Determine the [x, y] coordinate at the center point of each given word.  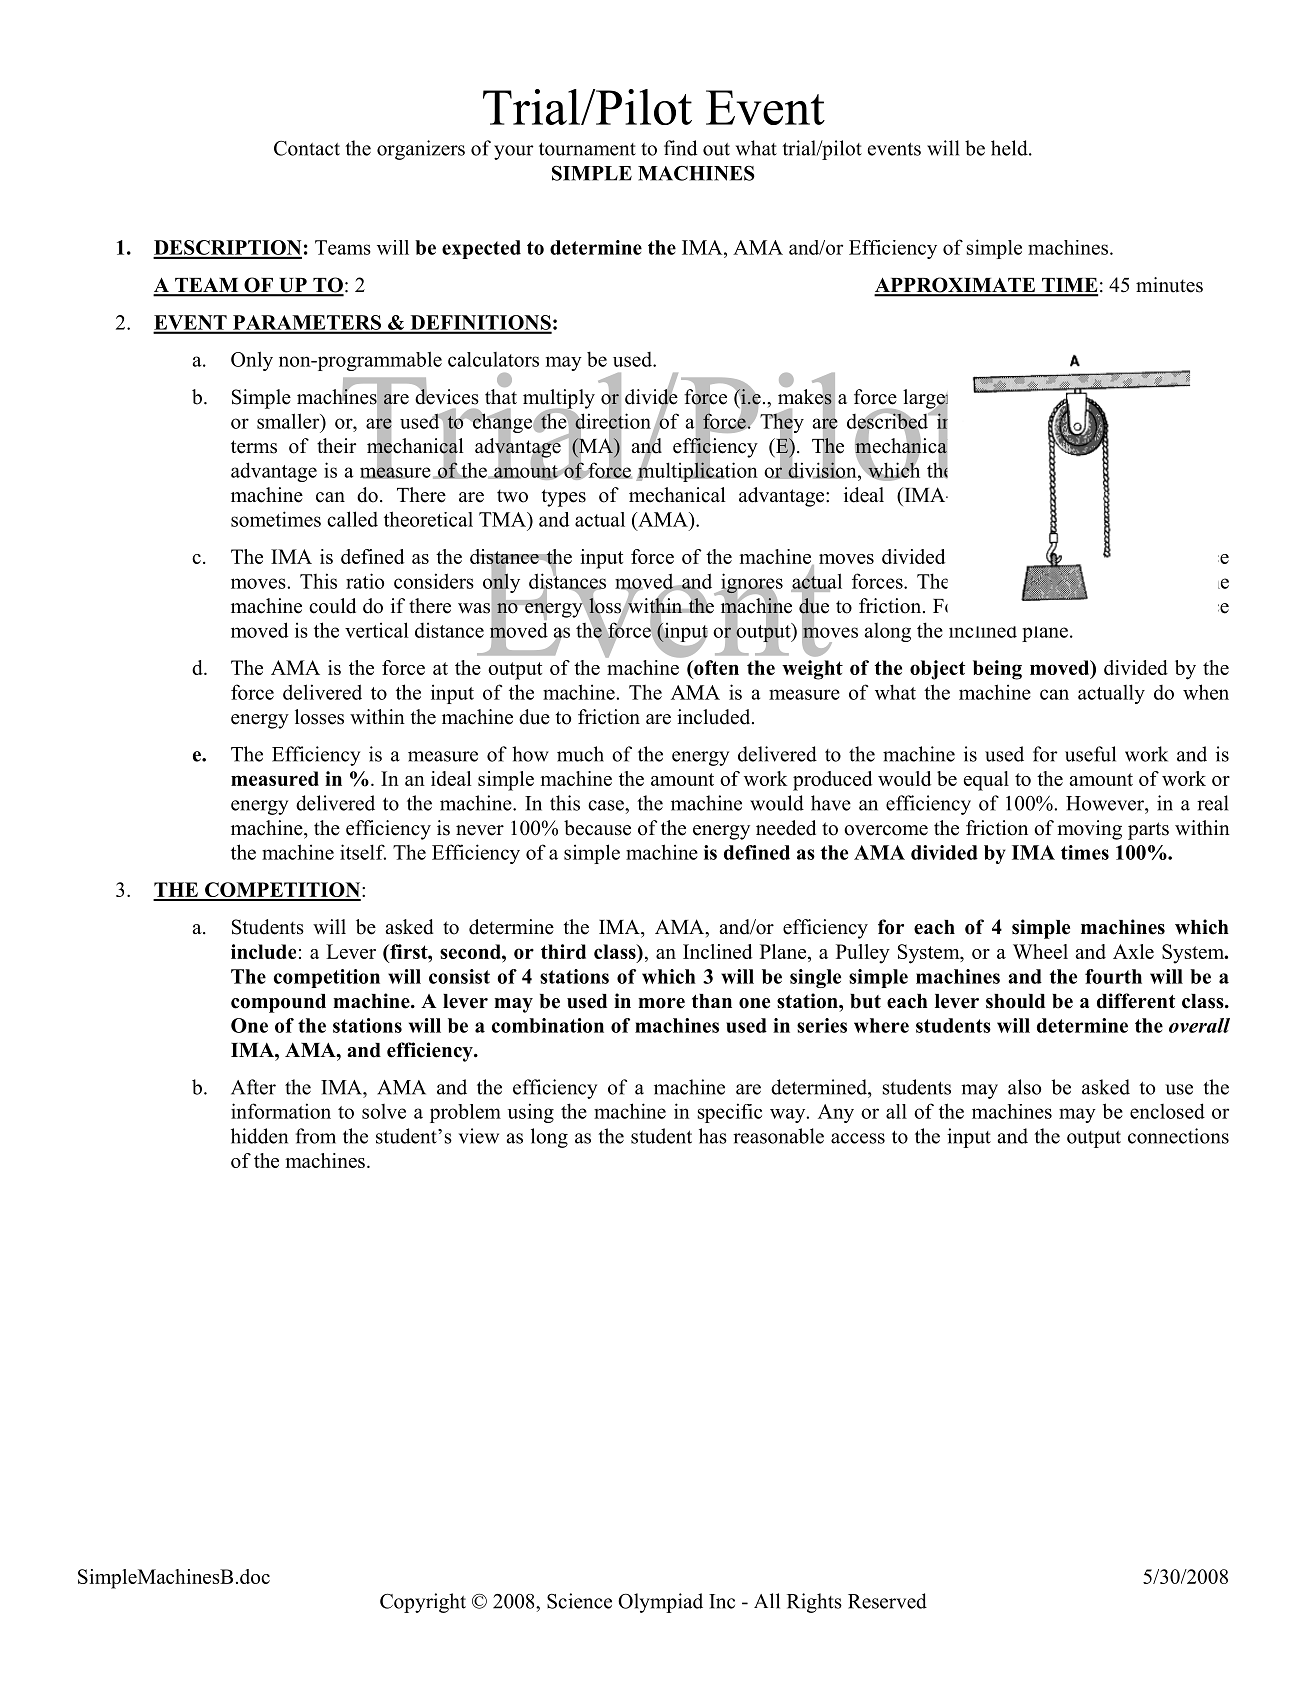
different [1136, 1001]
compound [278, 1003]
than [712, 1001]
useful [1090, 754]
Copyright [423, 1603]
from [316, 1136]
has [713, 1136]
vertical [377, 630]
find [680, 148]
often [715, 667]
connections [1178, 1136]
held [1010, 148]
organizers [421, 150]
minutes [1169, 285]
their [336, 446]
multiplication [697, 471]
